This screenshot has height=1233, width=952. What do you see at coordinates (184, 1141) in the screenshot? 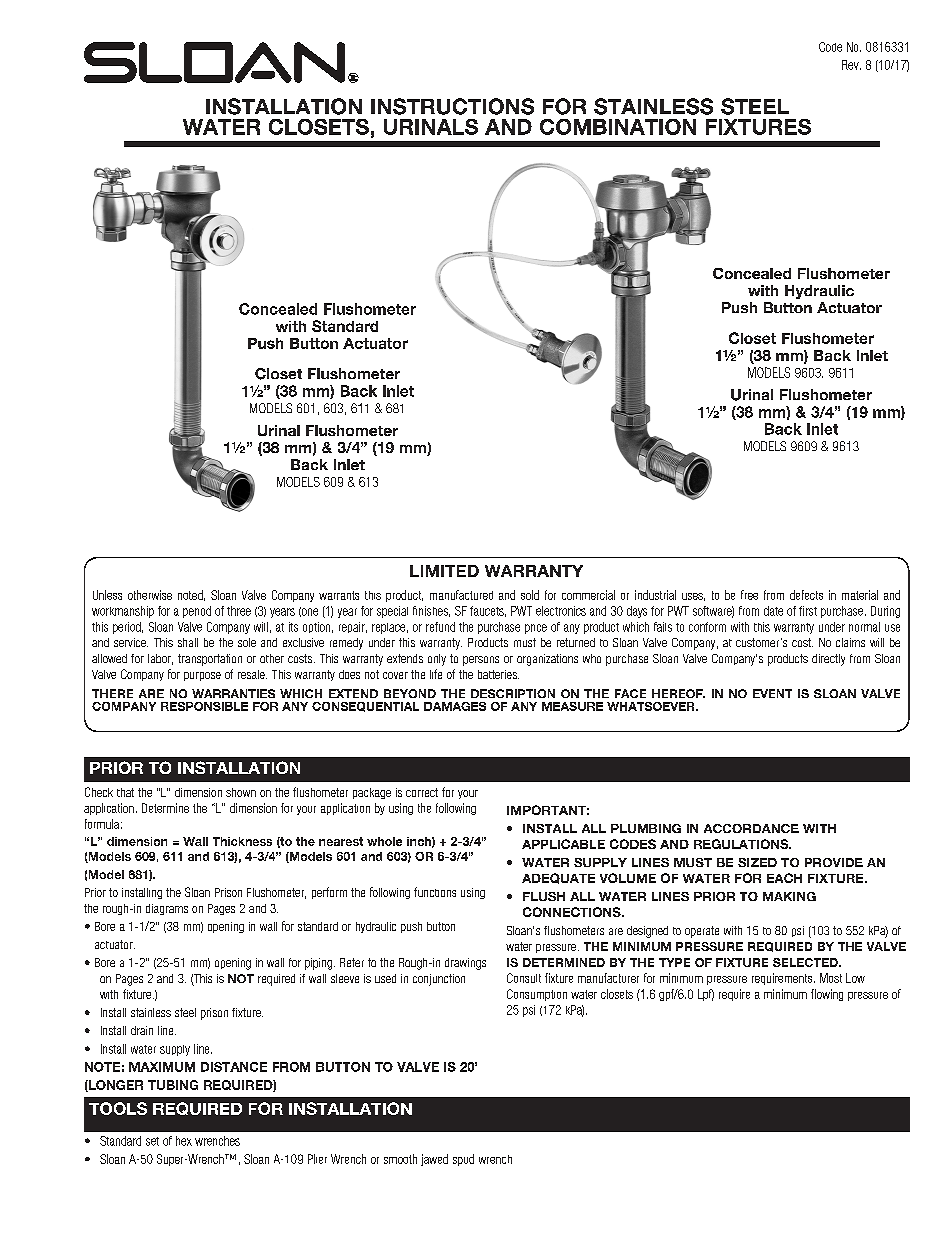
I see `hex` at bounding box center [184, 1141].
